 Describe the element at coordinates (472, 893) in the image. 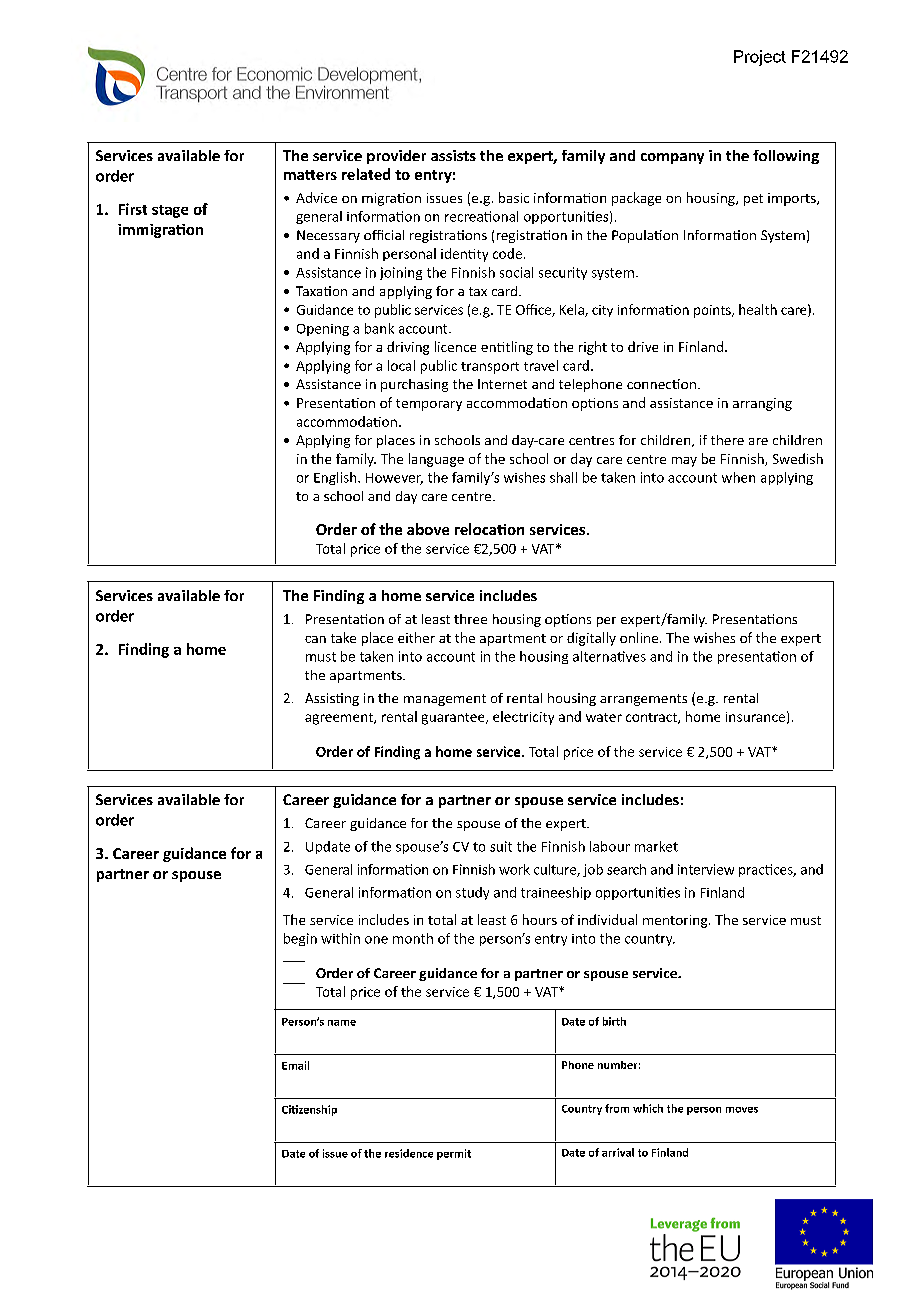

I see `study` at that location.
